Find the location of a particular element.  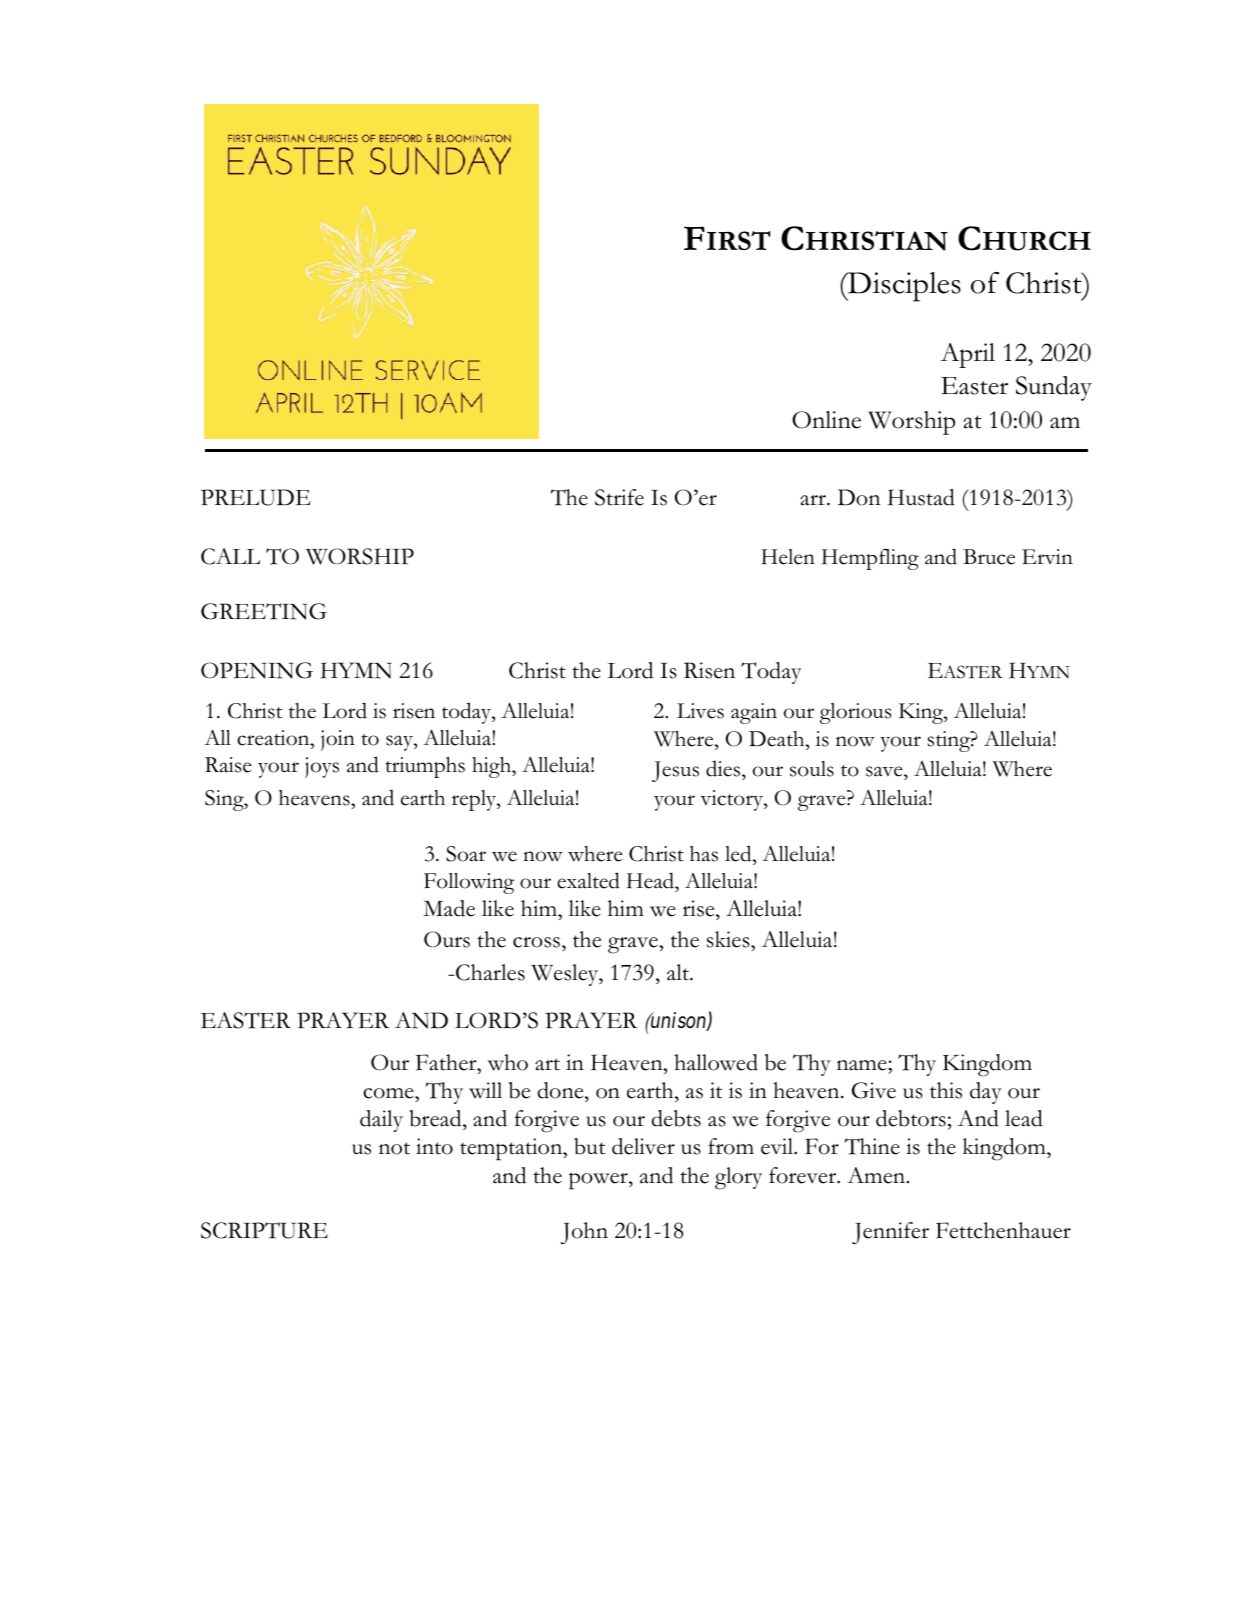

John is located at coordinates (584, 1233).
